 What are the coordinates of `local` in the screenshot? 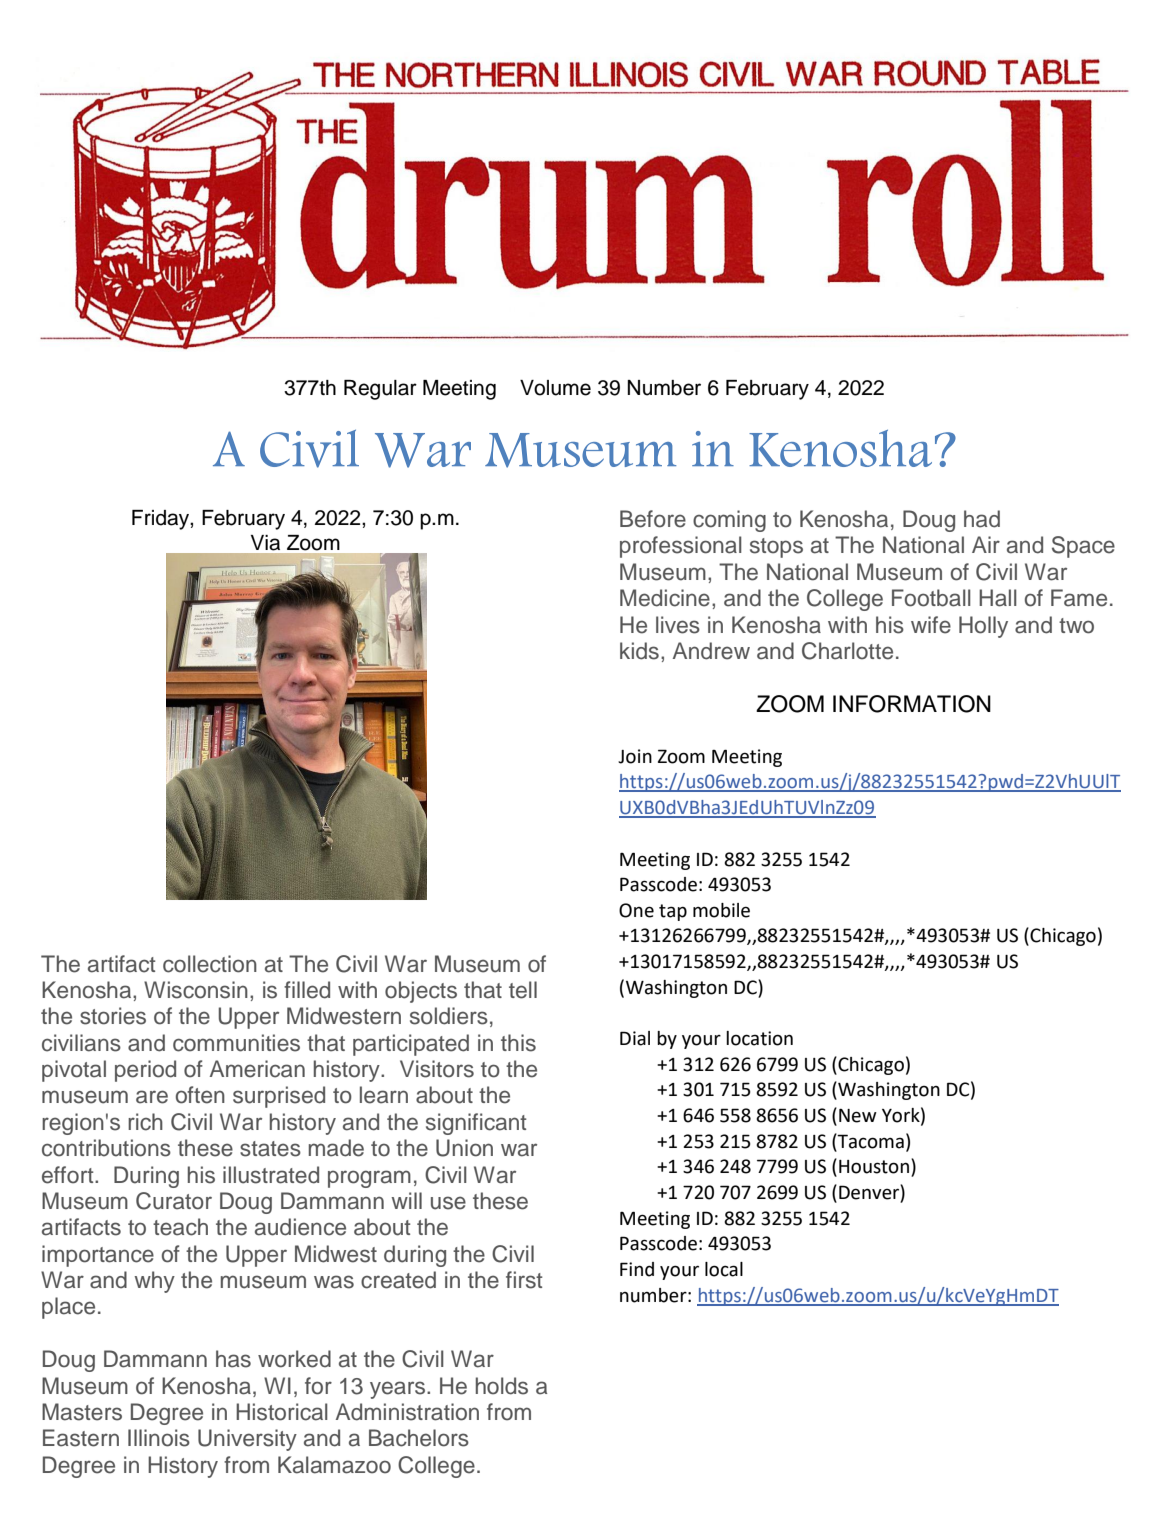 It's located at (724, 1269).
